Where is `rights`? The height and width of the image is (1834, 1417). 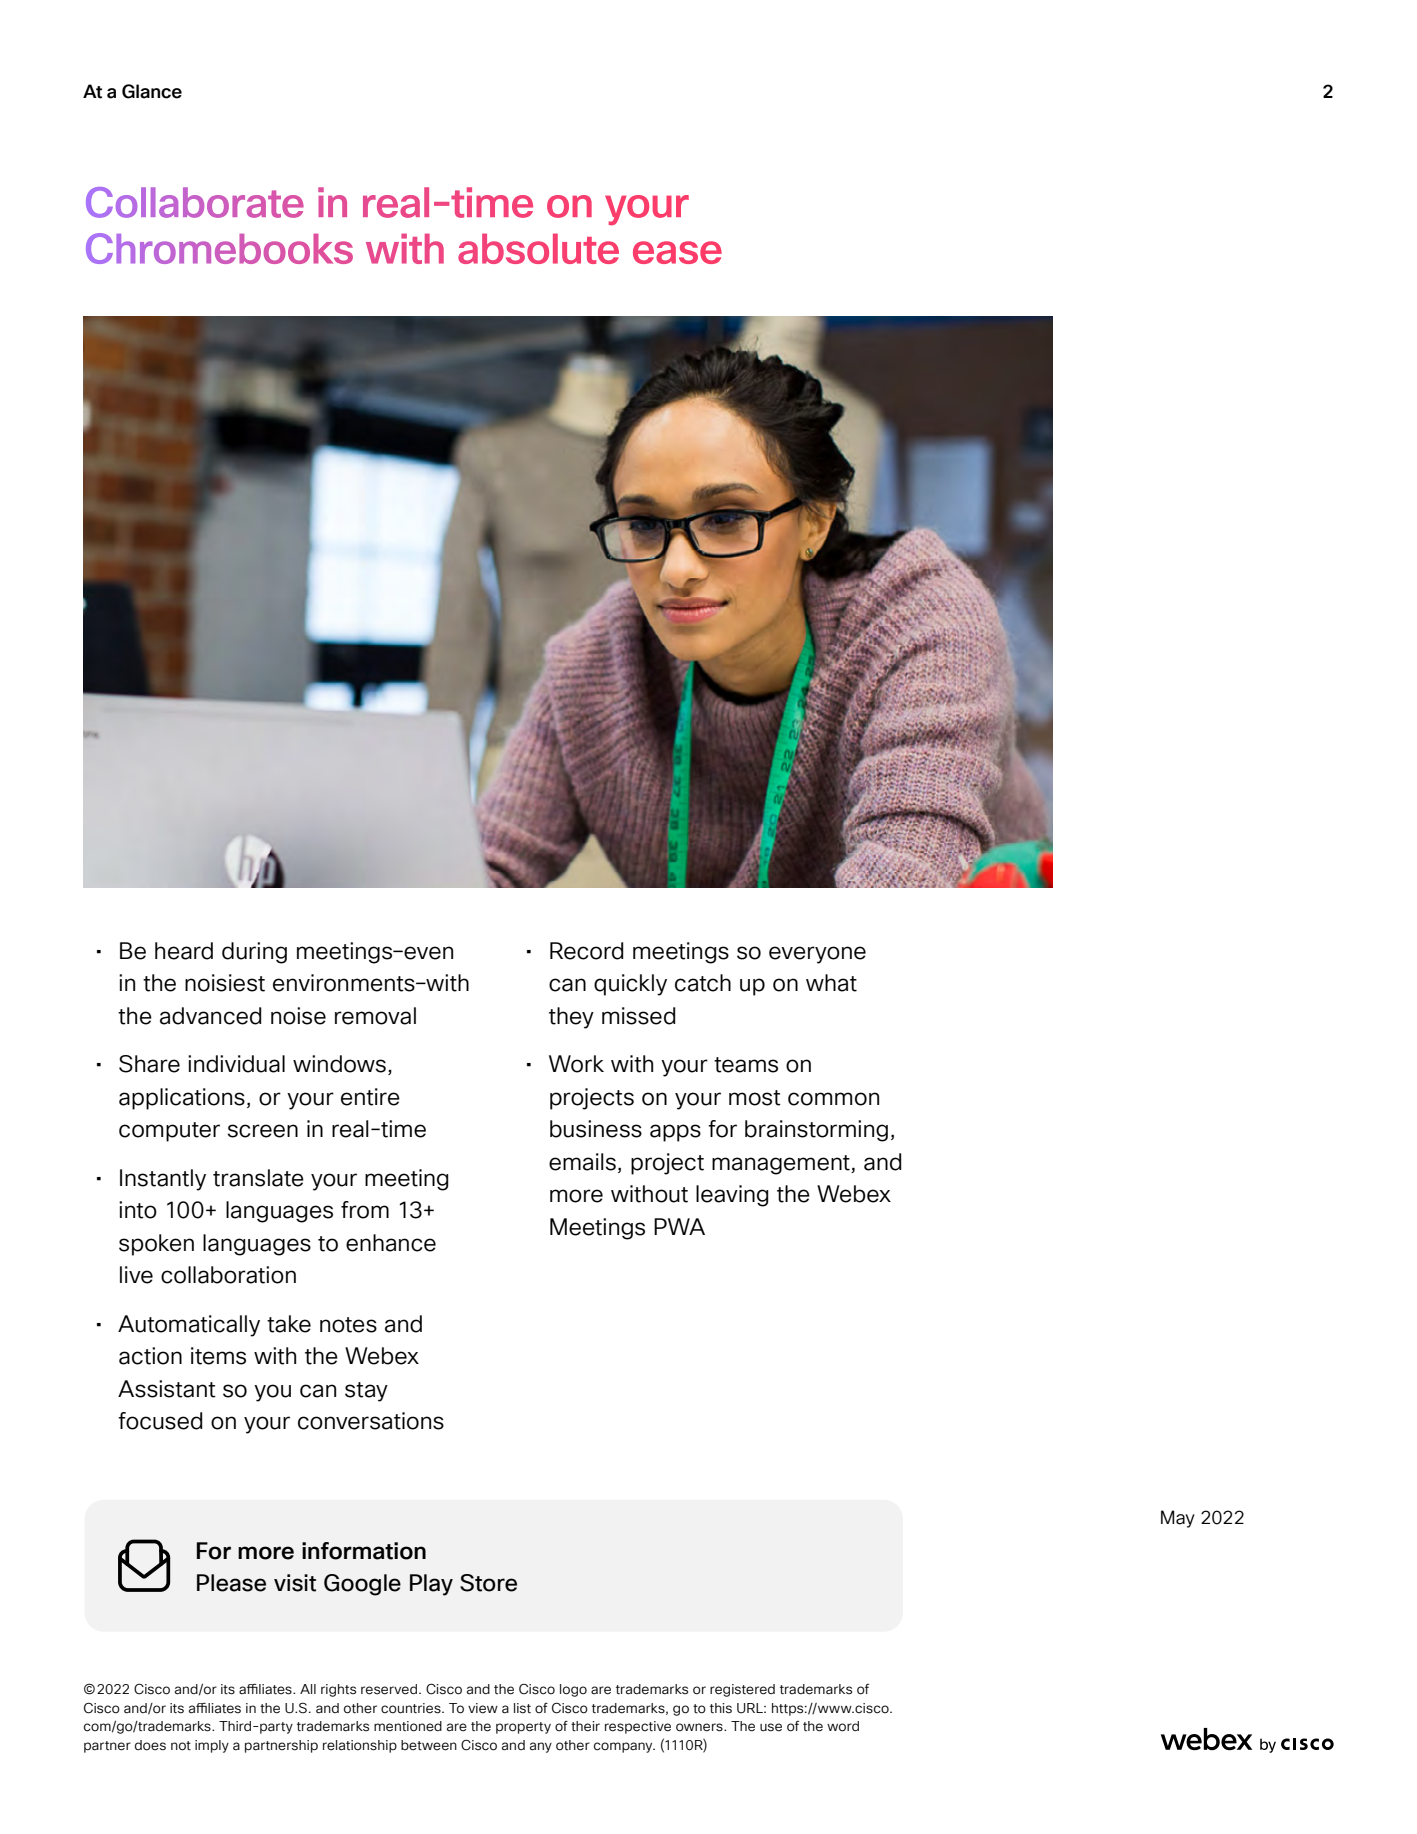
rights is located at coordinates (338, 1690).
